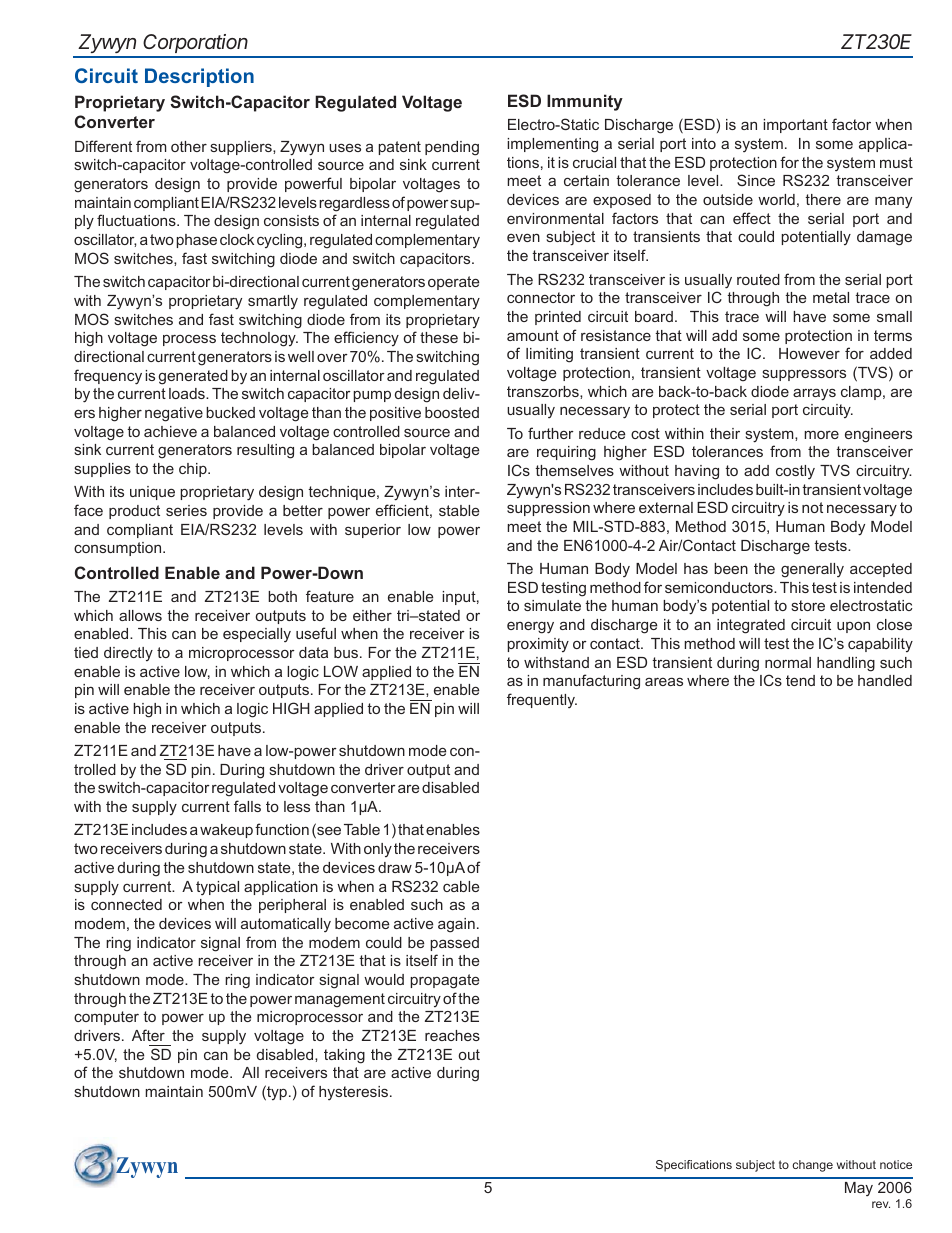  What do you see at coordinates (148, 1035) in the screenshot?
I see `After` at bounding box center [148, 1035].
